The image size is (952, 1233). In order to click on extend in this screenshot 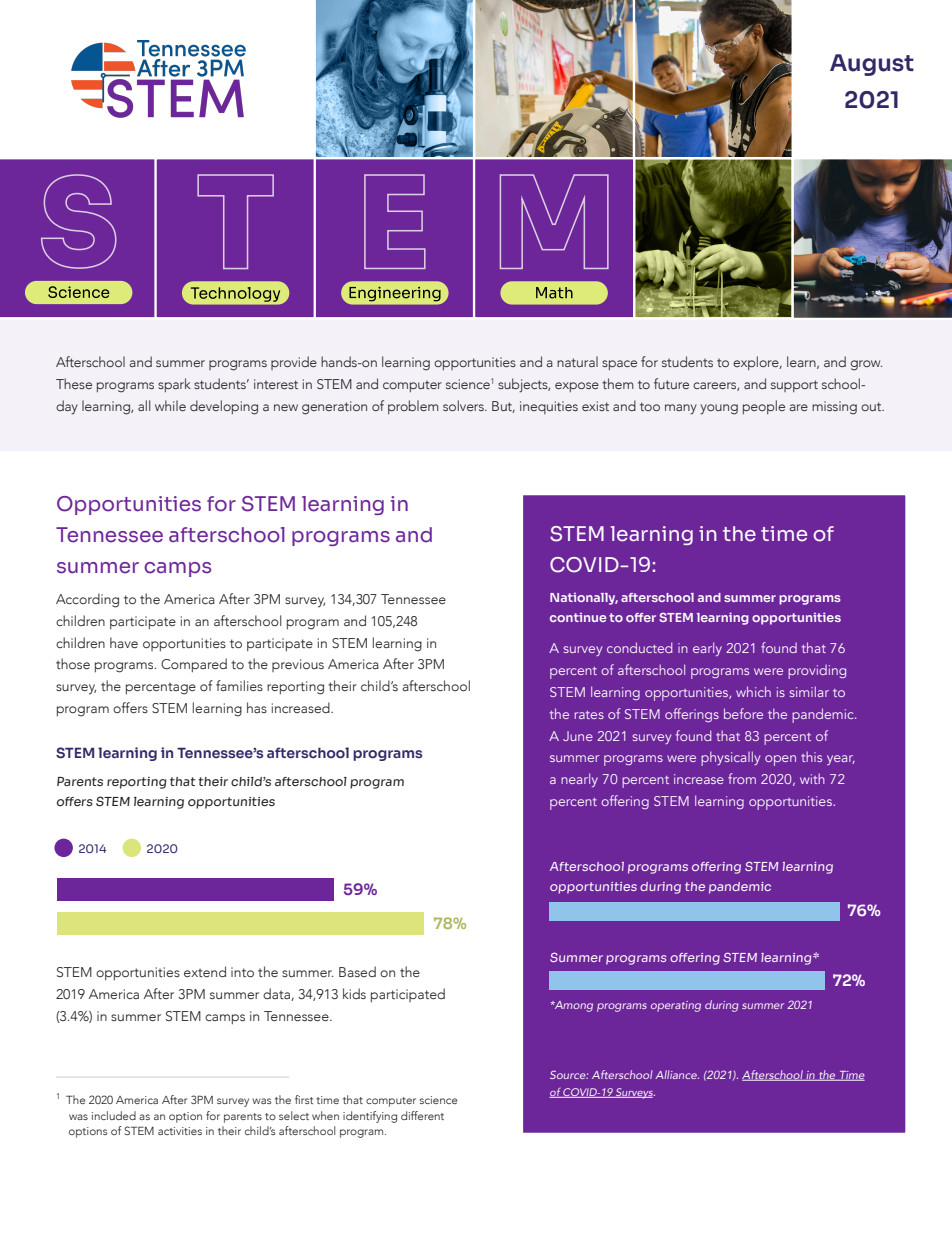, I will do `click(205, 971)`.
